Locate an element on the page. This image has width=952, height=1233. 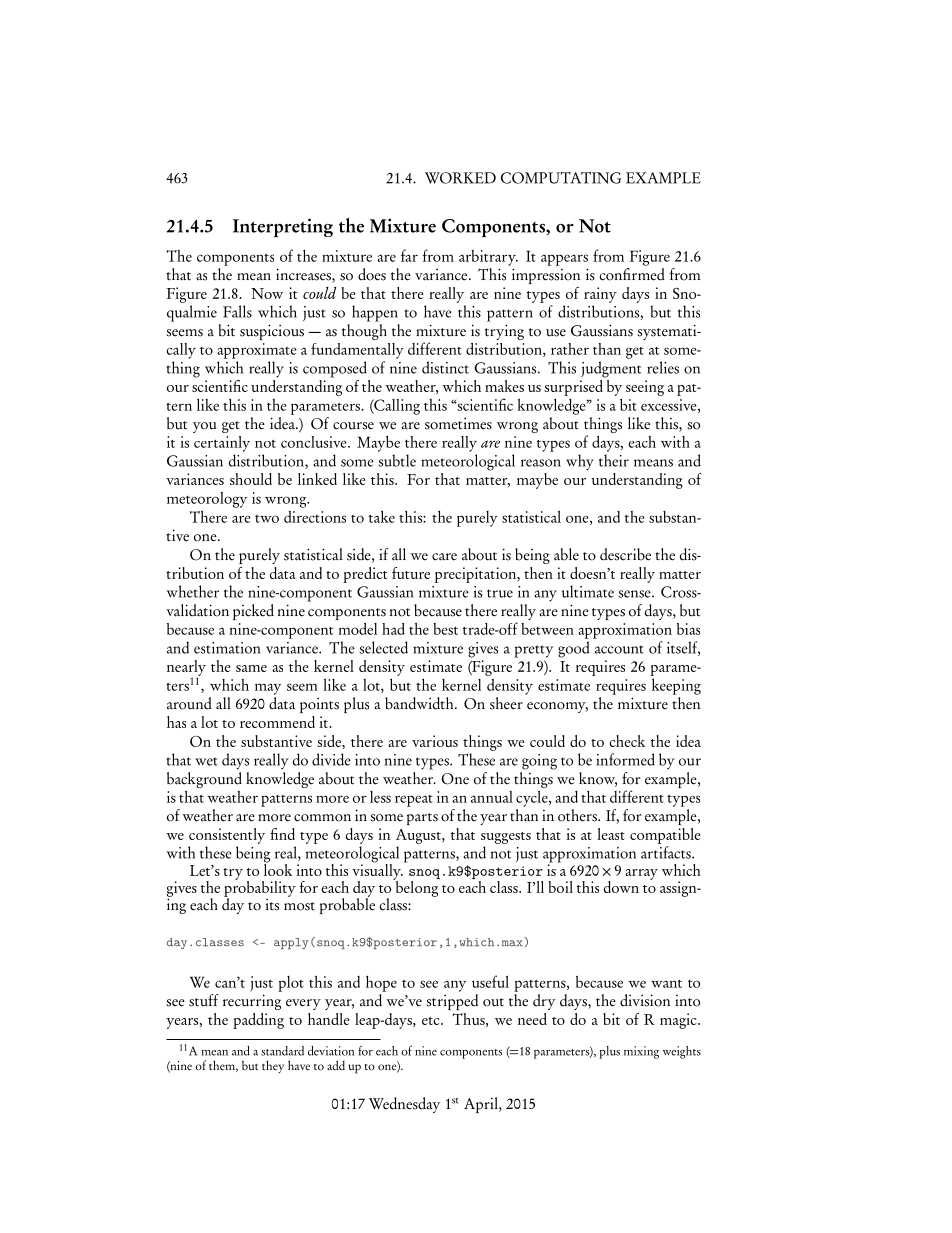
array is located at coordinates (641, 874).
